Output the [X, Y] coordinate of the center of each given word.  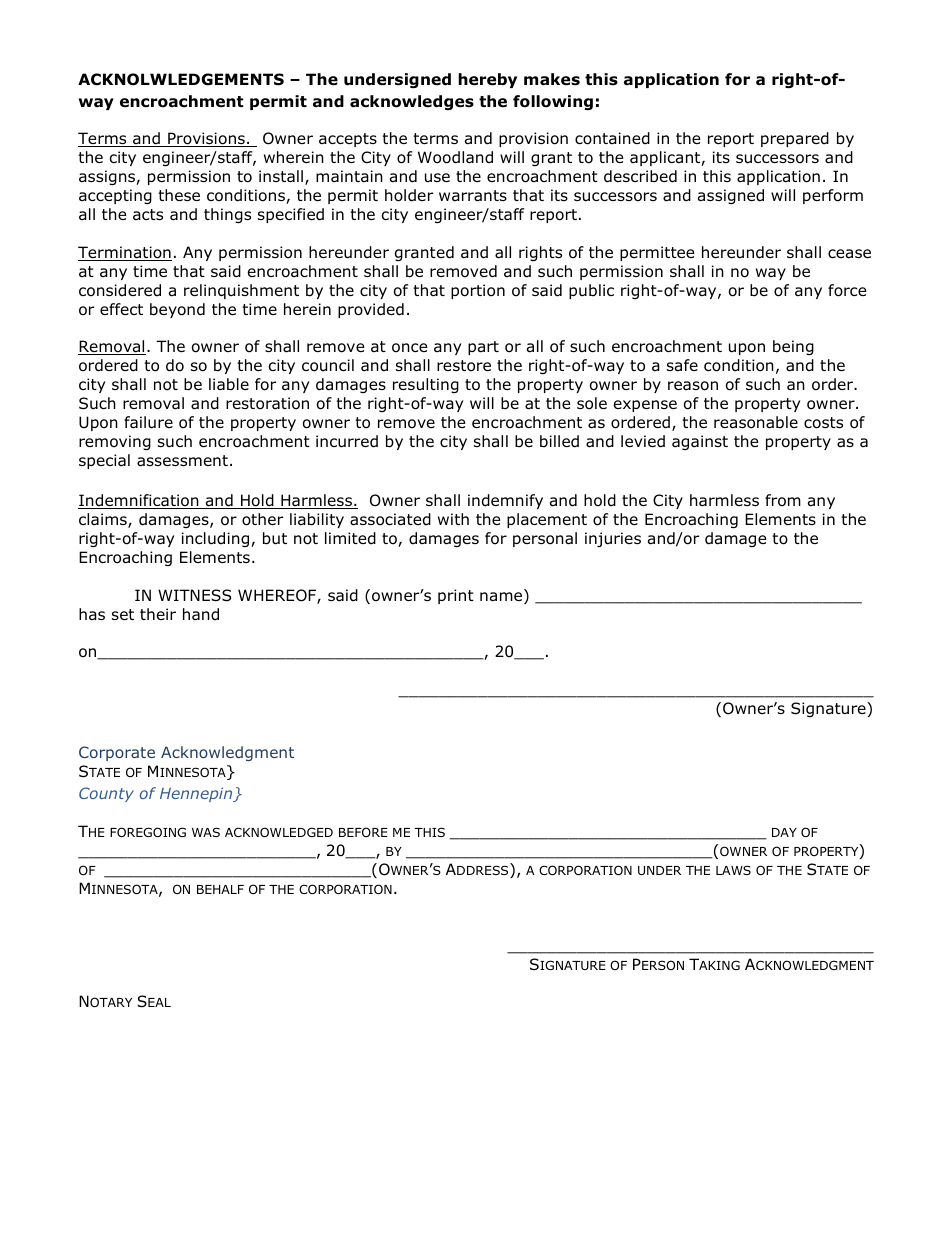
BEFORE [363, 832]
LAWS [733, 870]
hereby [487, 80]
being [793, 347]
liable [229, 384]
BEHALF [220, 889]
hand [201, 614]
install [281, 176]
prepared [795, 139]
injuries [613, 539]
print [456, 596]
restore [464, 366]
